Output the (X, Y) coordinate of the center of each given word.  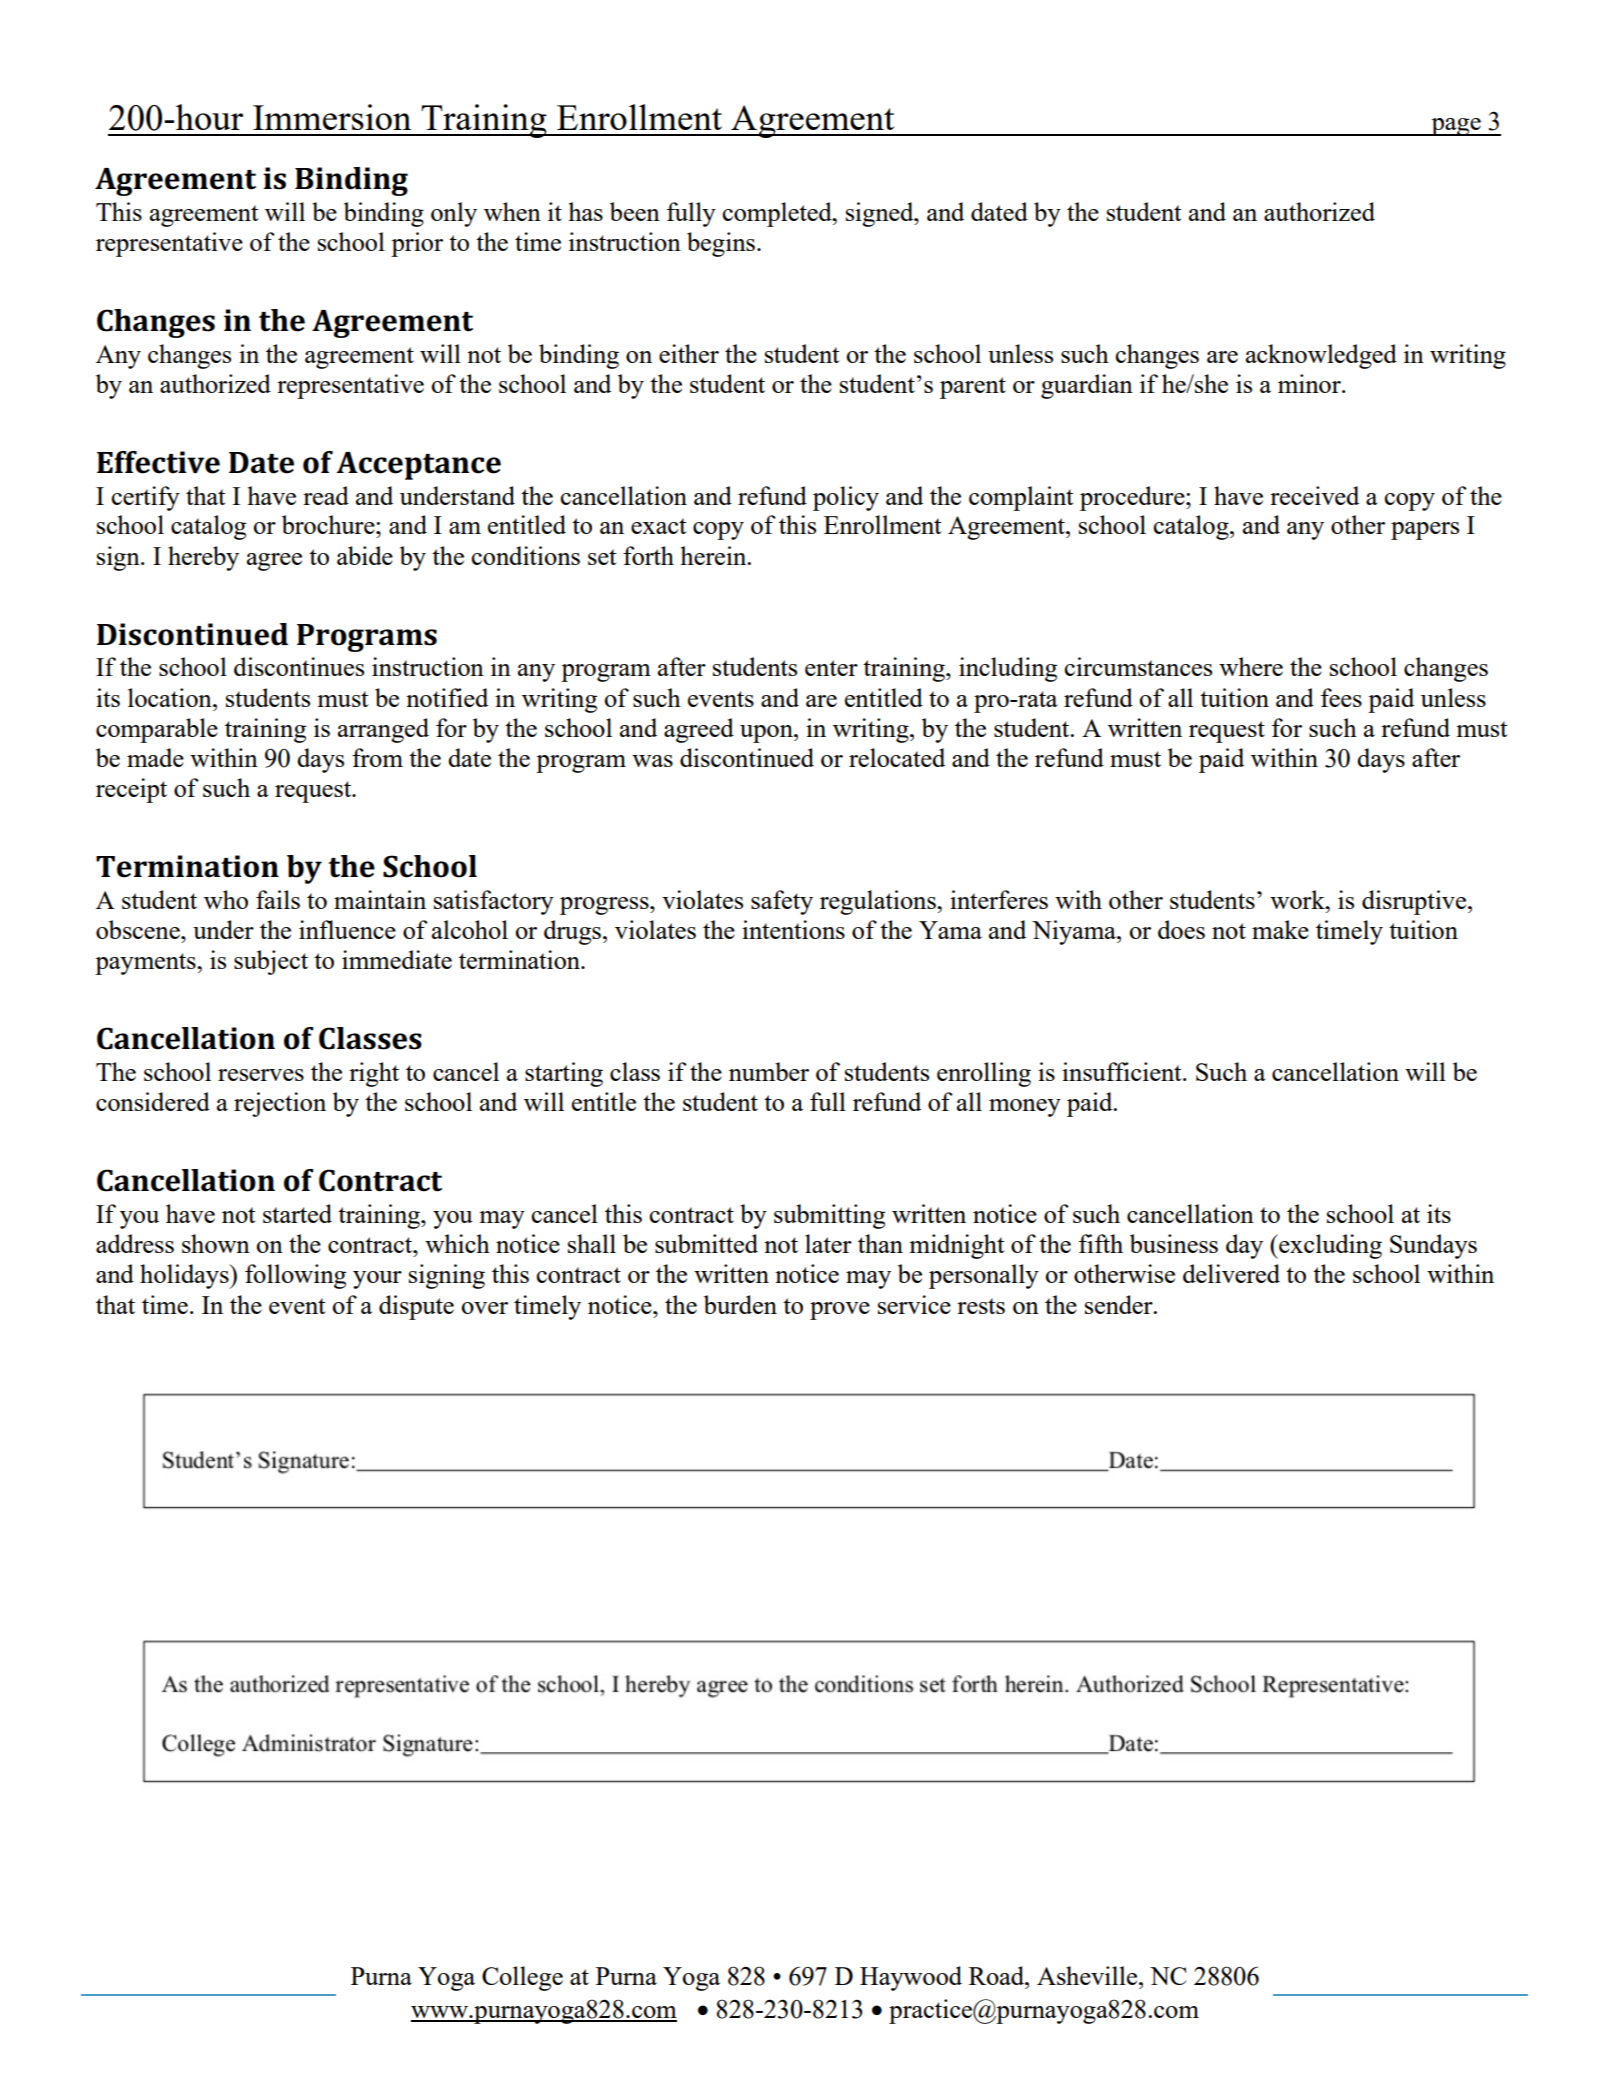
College (522, 1978)
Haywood (911, 1978)
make (1280, 929)
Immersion (332, 117)
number (769, 1071)
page (1456, 127)
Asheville (1088, 1975)
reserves (261, 1075)
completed (778, 214)
